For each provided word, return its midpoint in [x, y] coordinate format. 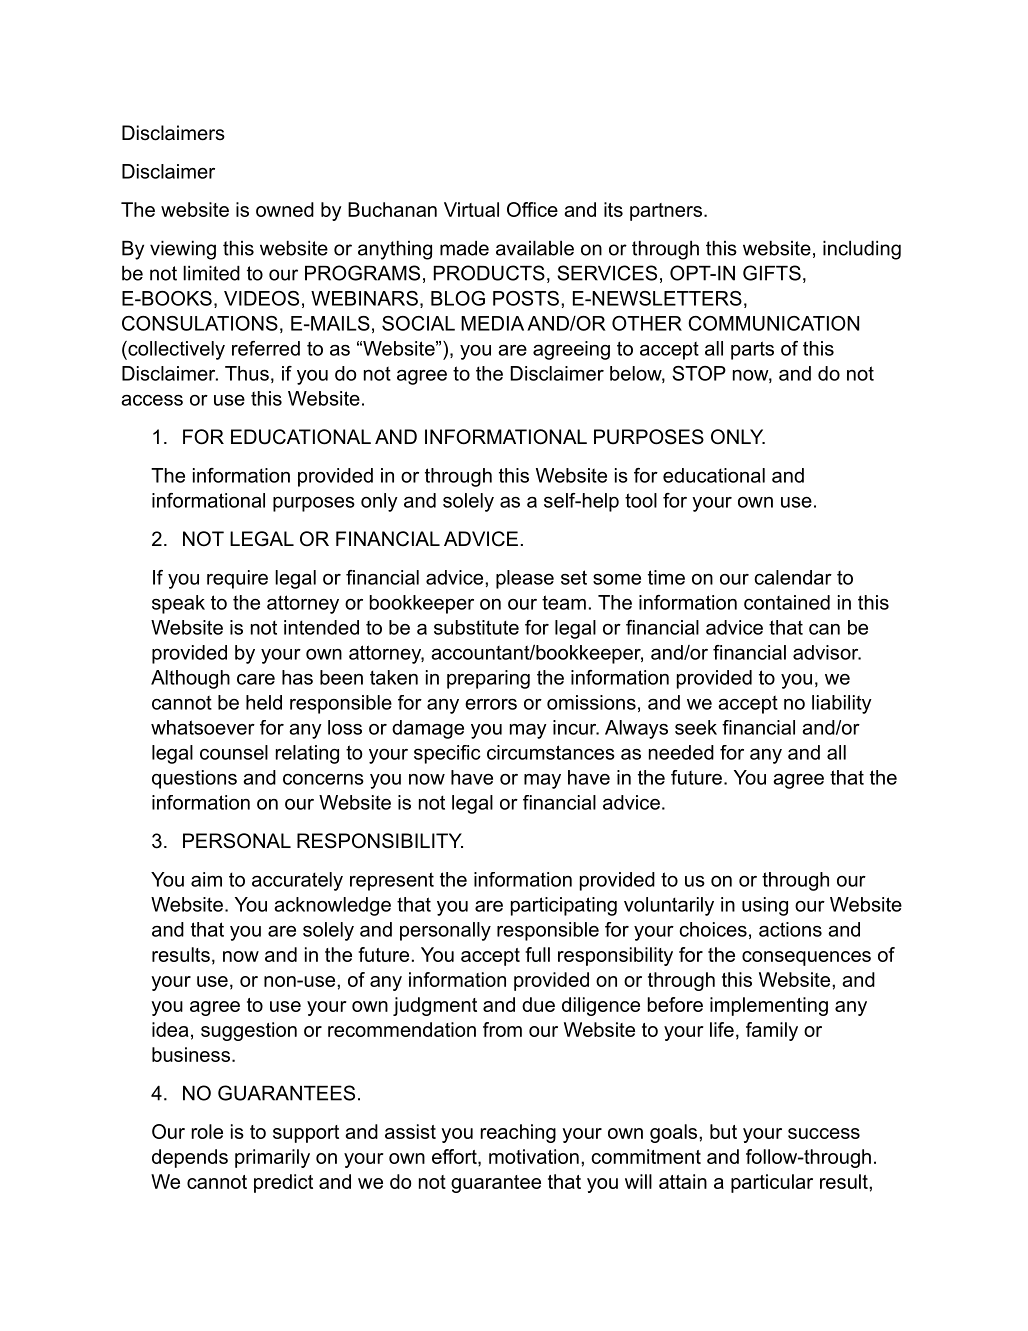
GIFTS [772, 273]
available [535, 248]
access [152, 400]
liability [842, 704]
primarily [272, 1158]
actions [790, 929]
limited [211, 273]
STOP [699, 373]
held [264, 702]
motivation [534, 1156]
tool [641, 500]
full [537, 954]
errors [491, 704]
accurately [297, 881]
